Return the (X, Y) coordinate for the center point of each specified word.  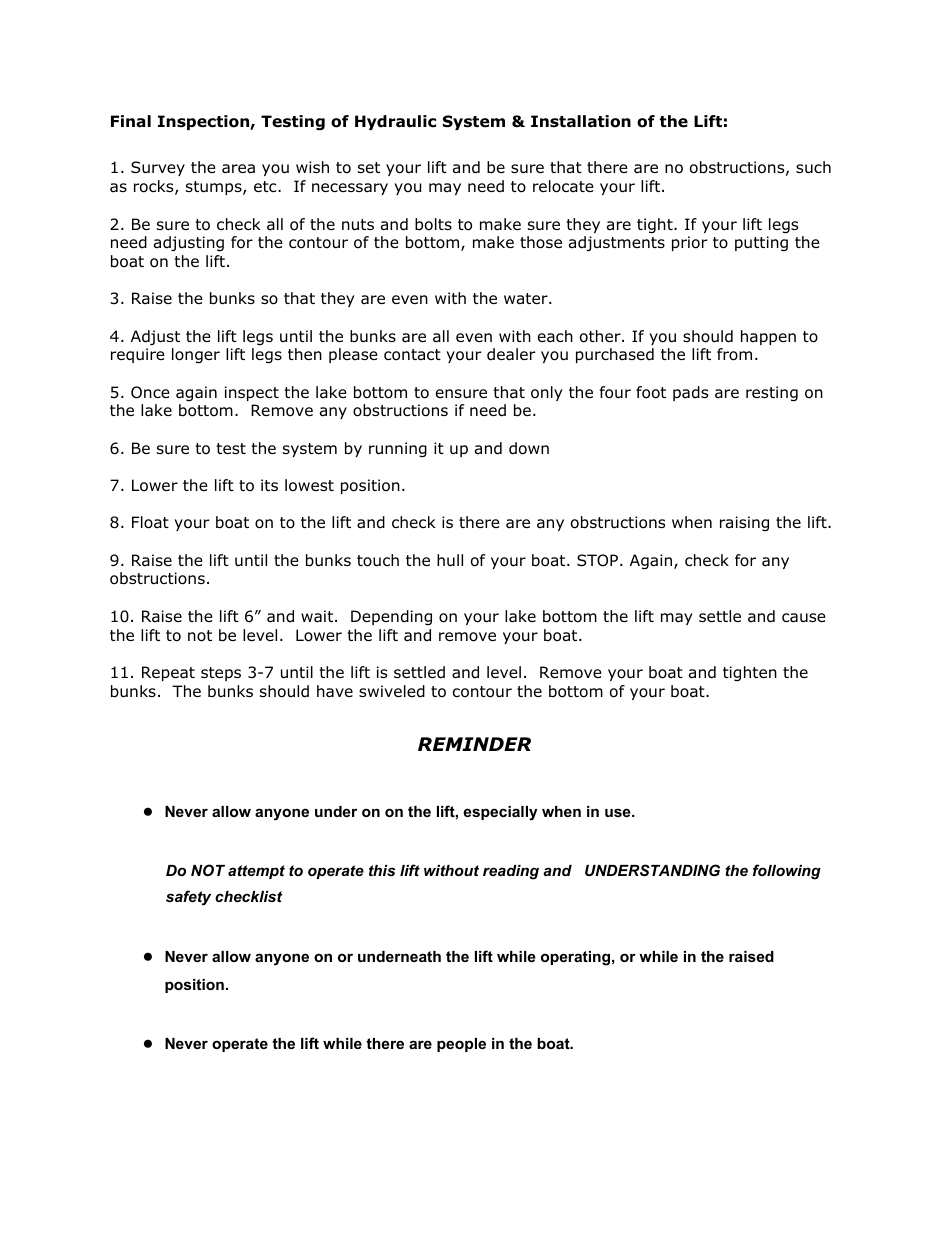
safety (188, 898)
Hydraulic (395, 122)
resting (772, 394)
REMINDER (474, 744)
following (787, 872)
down (529, 448)
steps (221, 674)
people (461, 1045)
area (238, 169)
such (813, 167)
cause (804, 618)
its (269, 485)
